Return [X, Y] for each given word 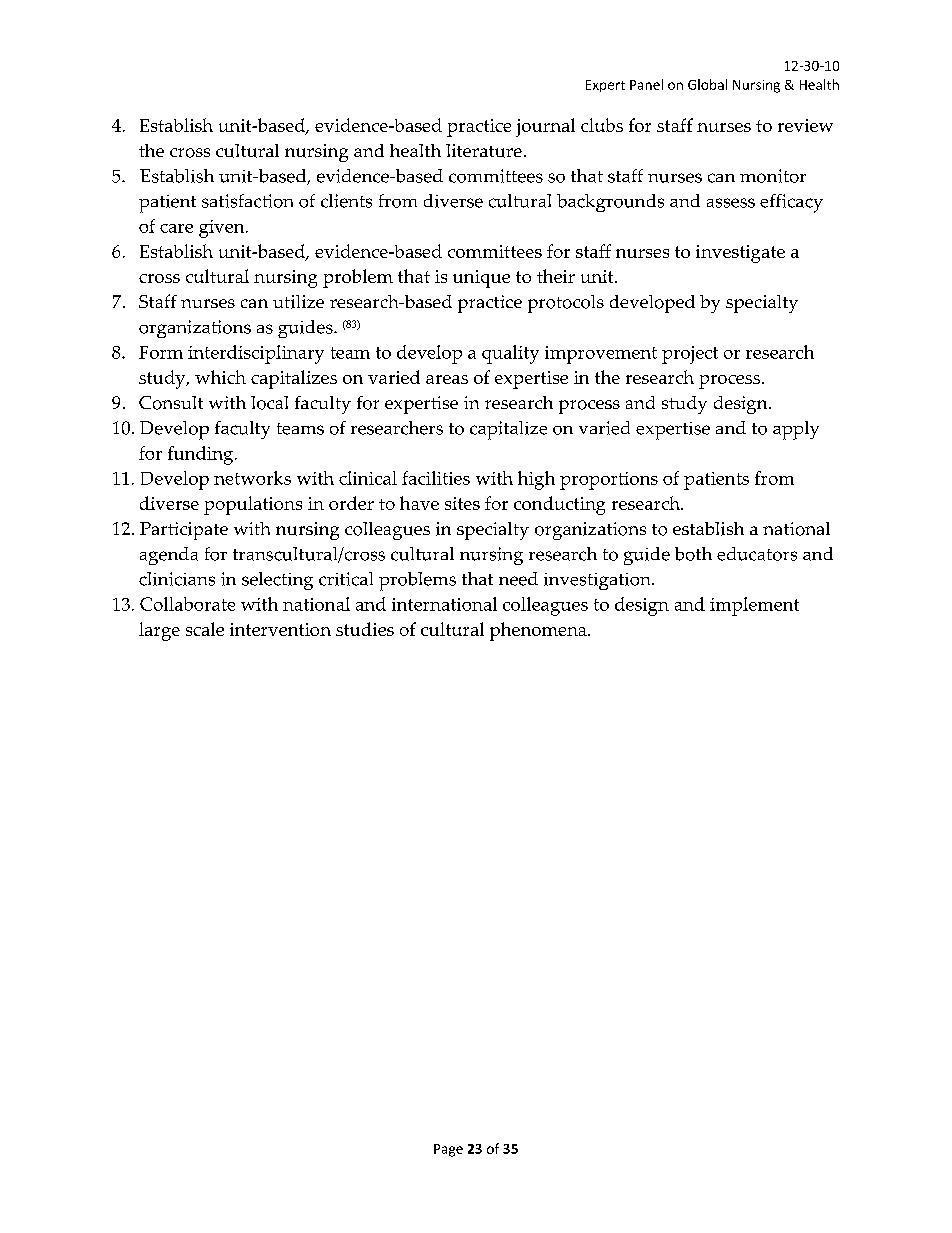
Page [448, 1150]
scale [205, 629]
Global [707, 84]
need [518, 579]
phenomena [539, 631]
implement [754, 606]
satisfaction [247, 201]
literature [484, 151]
